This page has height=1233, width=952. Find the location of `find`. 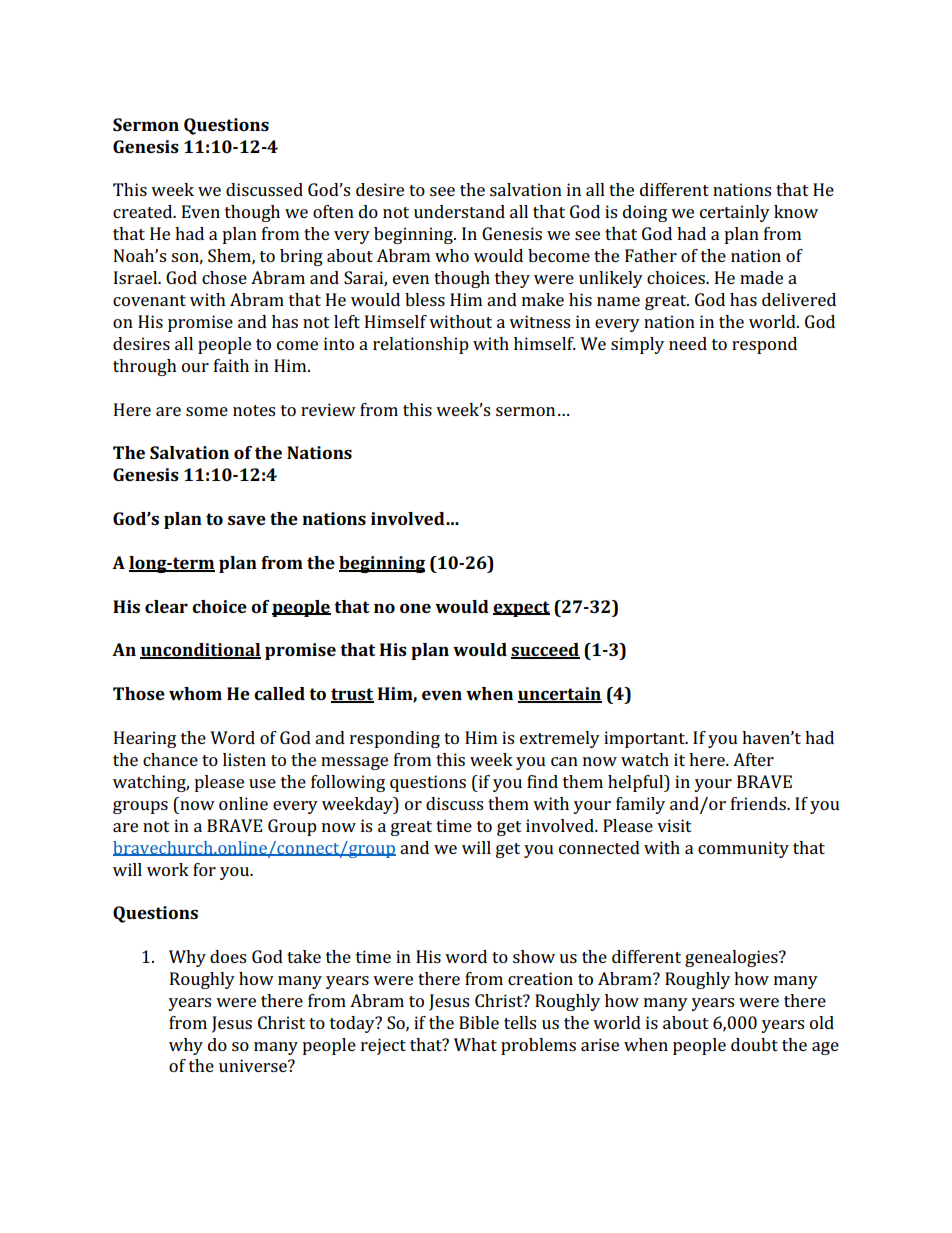

find is located at coordinates (542, 781).
